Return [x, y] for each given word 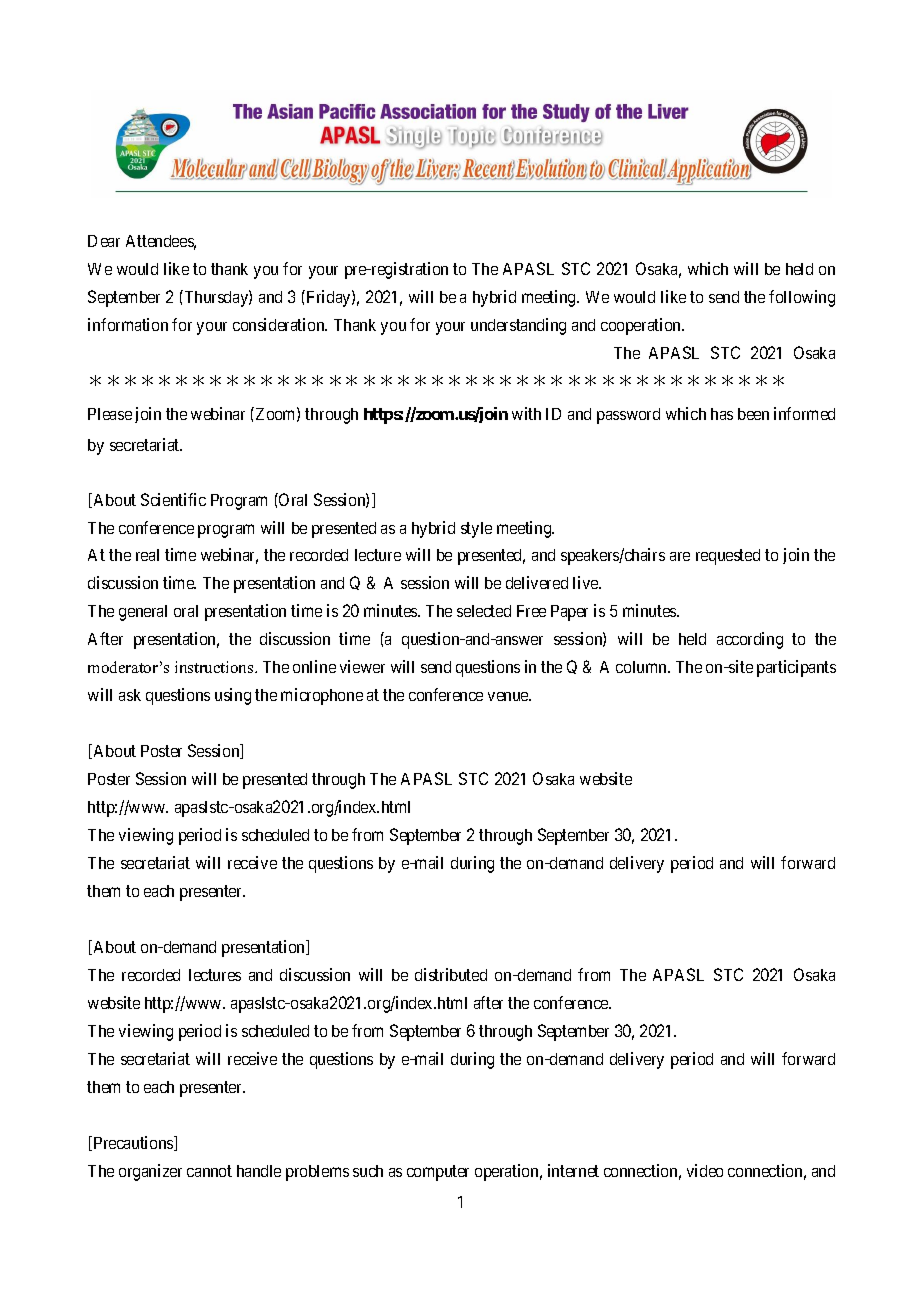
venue [509, 696]
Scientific [173, 499]
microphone [322, 696]
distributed [451, 974]
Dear [104, 241]
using [233, 696]
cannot [209, 1171]
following [802, 298]
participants [796, 668]
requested [728, 557]
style [476, 530]
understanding [518, 326]
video [705, 1170]
